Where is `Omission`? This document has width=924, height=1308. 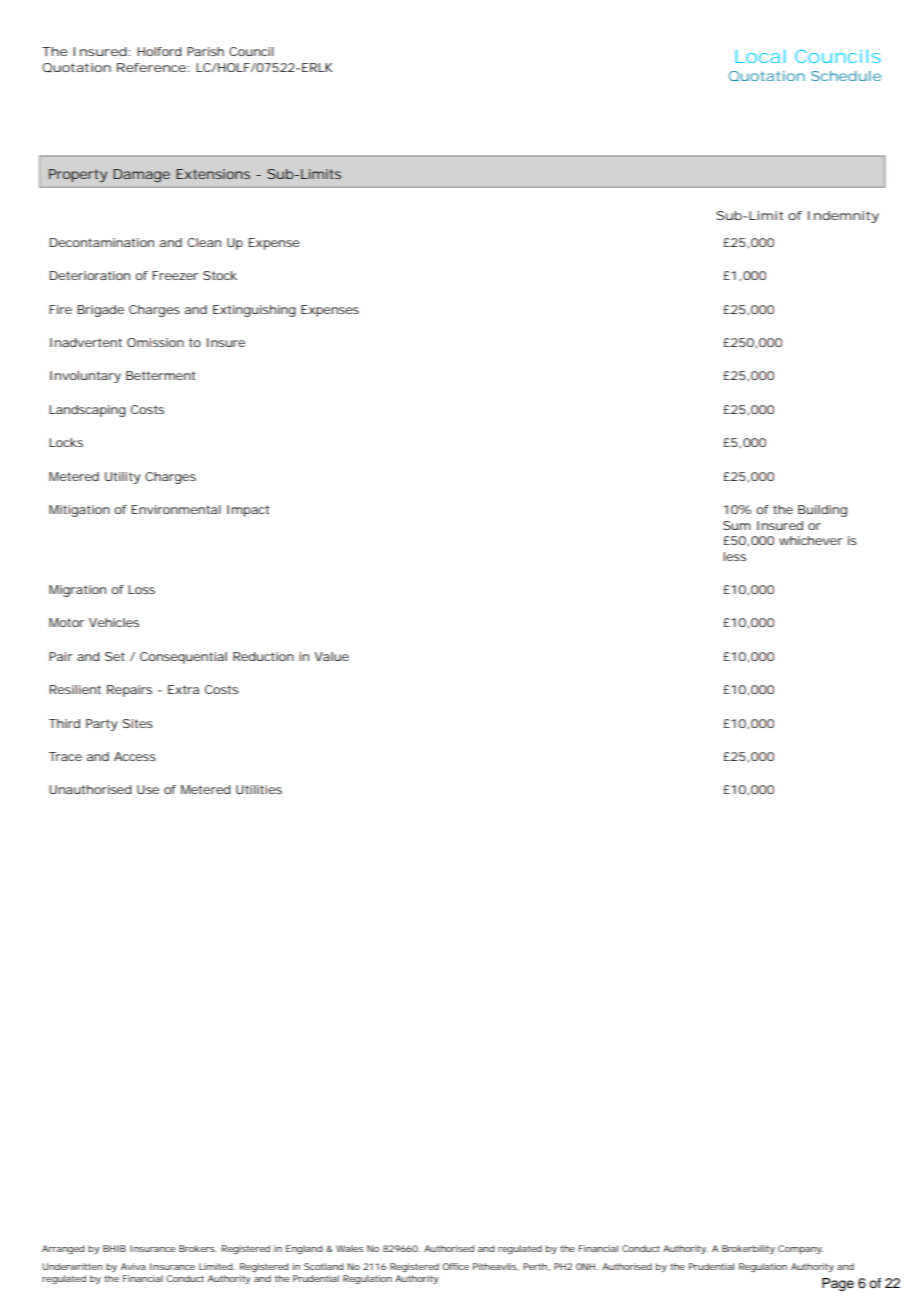
Omission is located at coordinates (155, 342).
